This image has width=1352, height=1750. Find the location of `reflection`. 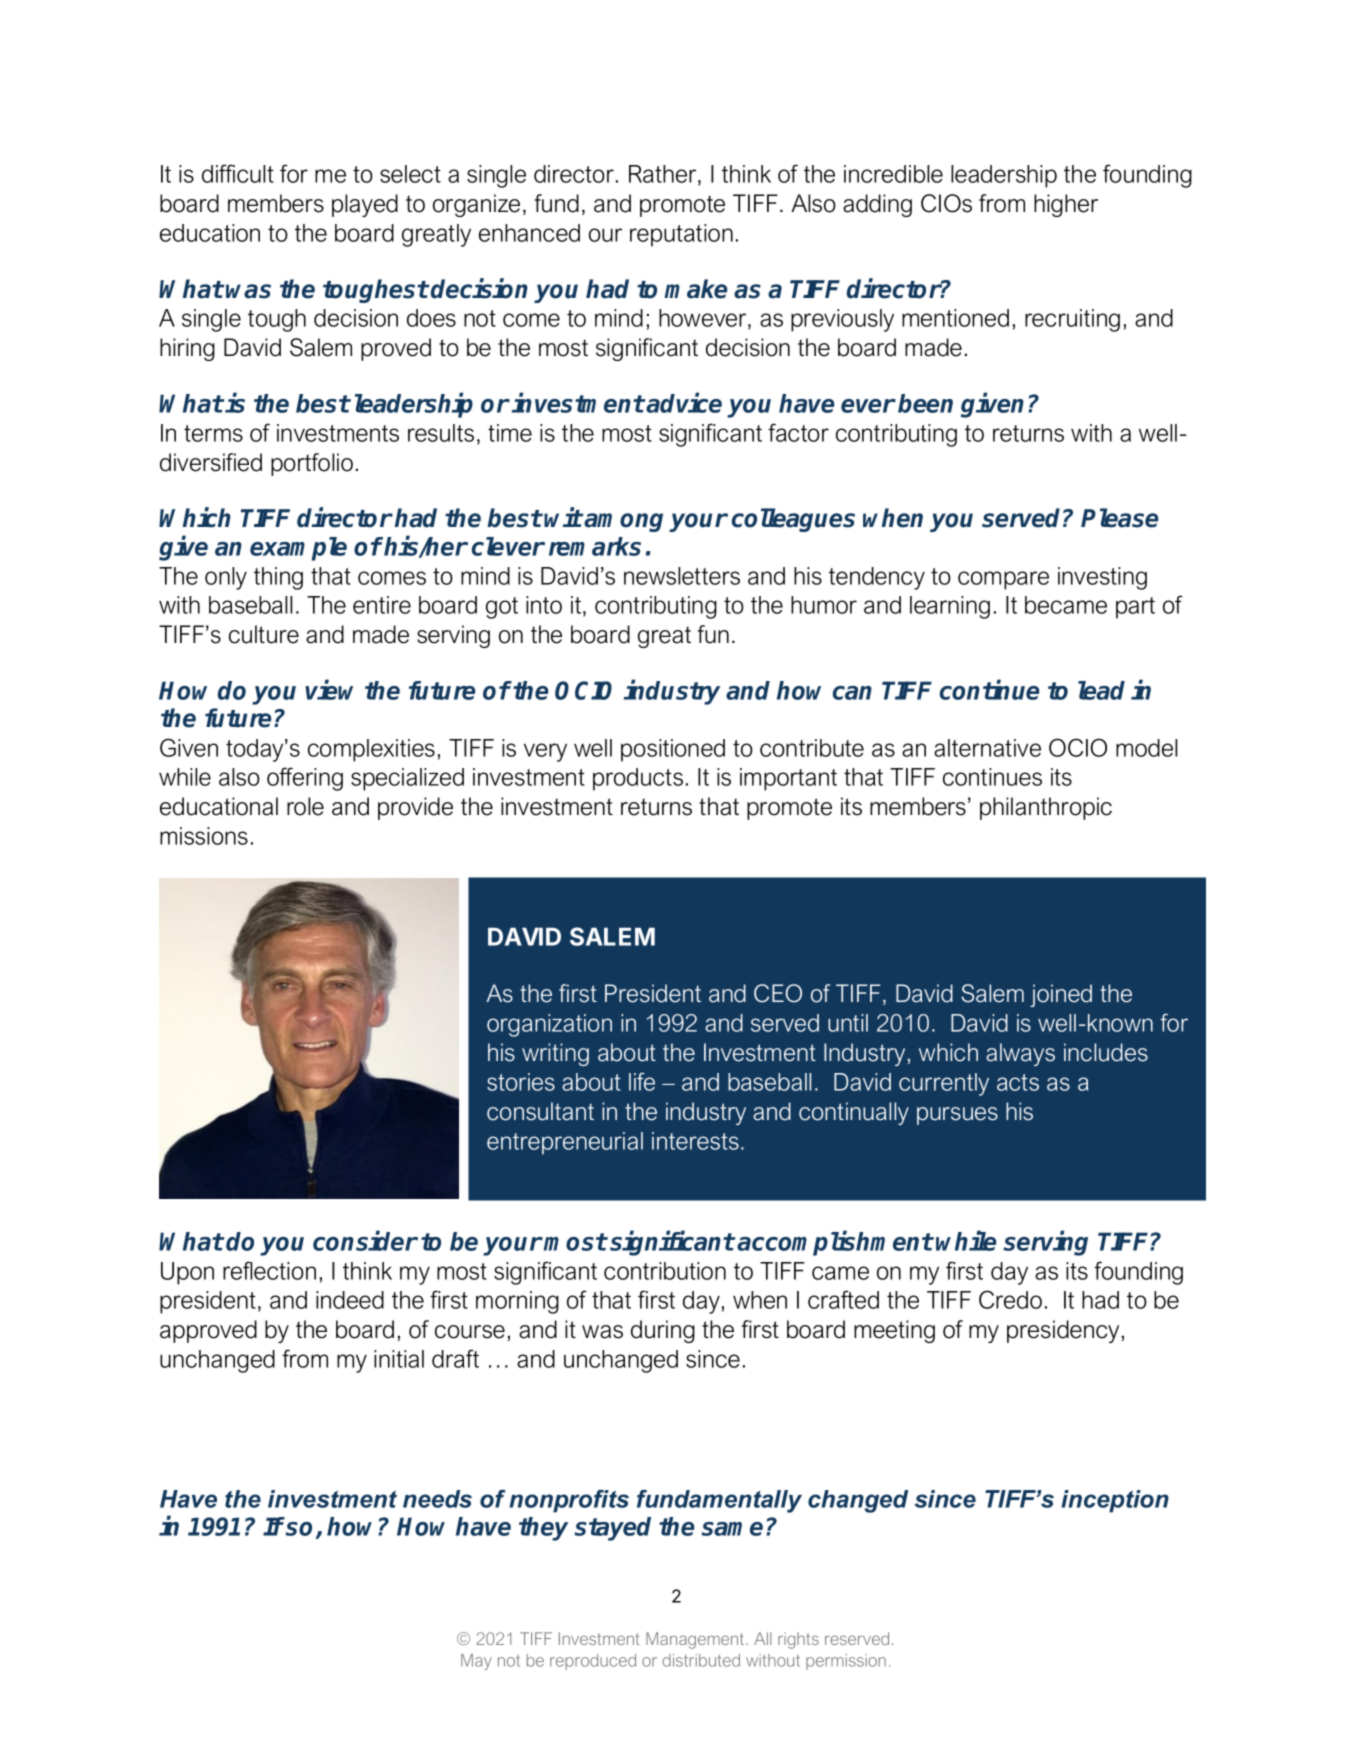

reflection is located at coordinates (269, 1270).
